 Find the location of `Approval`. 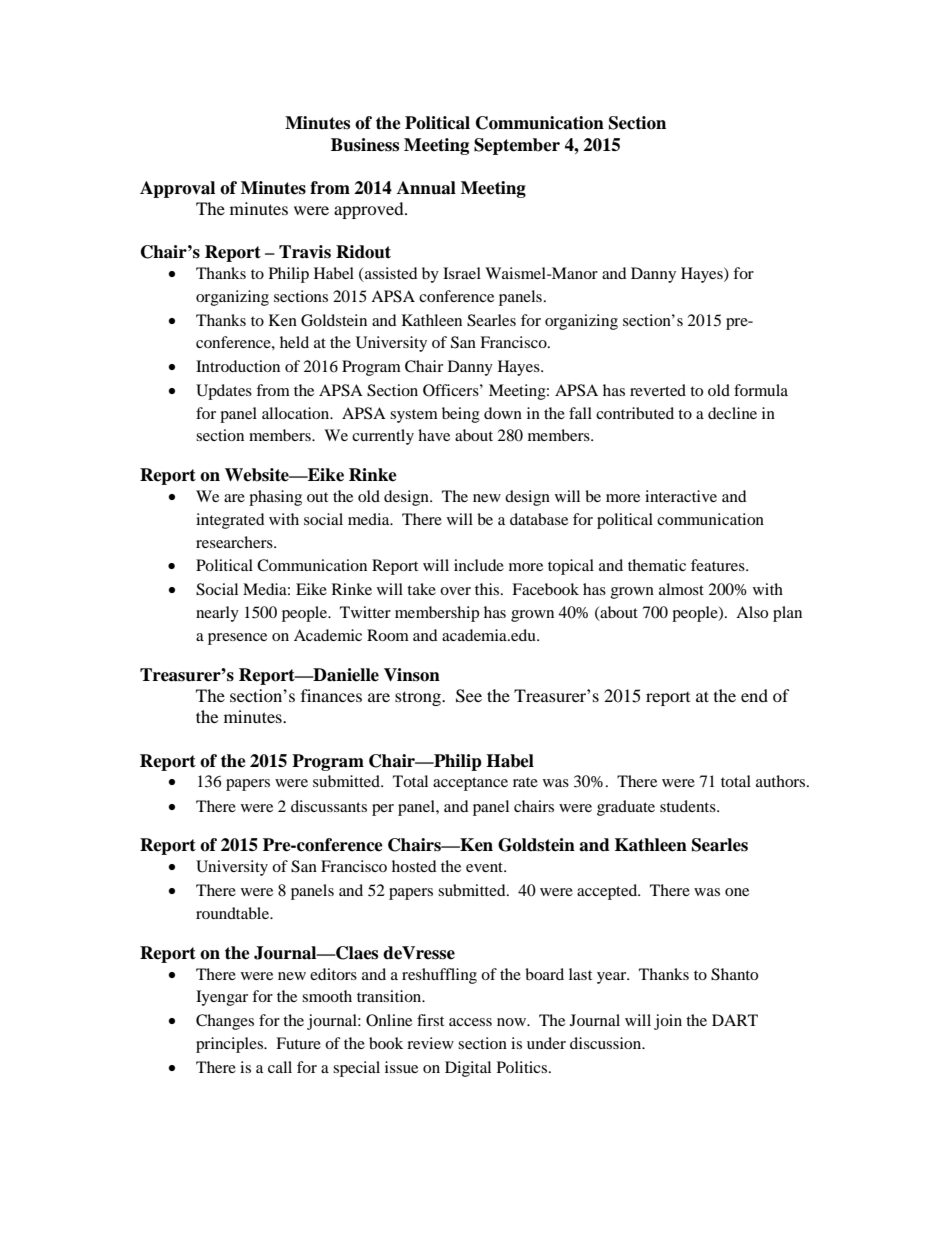

Approval is located at coordinates (177, 189).
